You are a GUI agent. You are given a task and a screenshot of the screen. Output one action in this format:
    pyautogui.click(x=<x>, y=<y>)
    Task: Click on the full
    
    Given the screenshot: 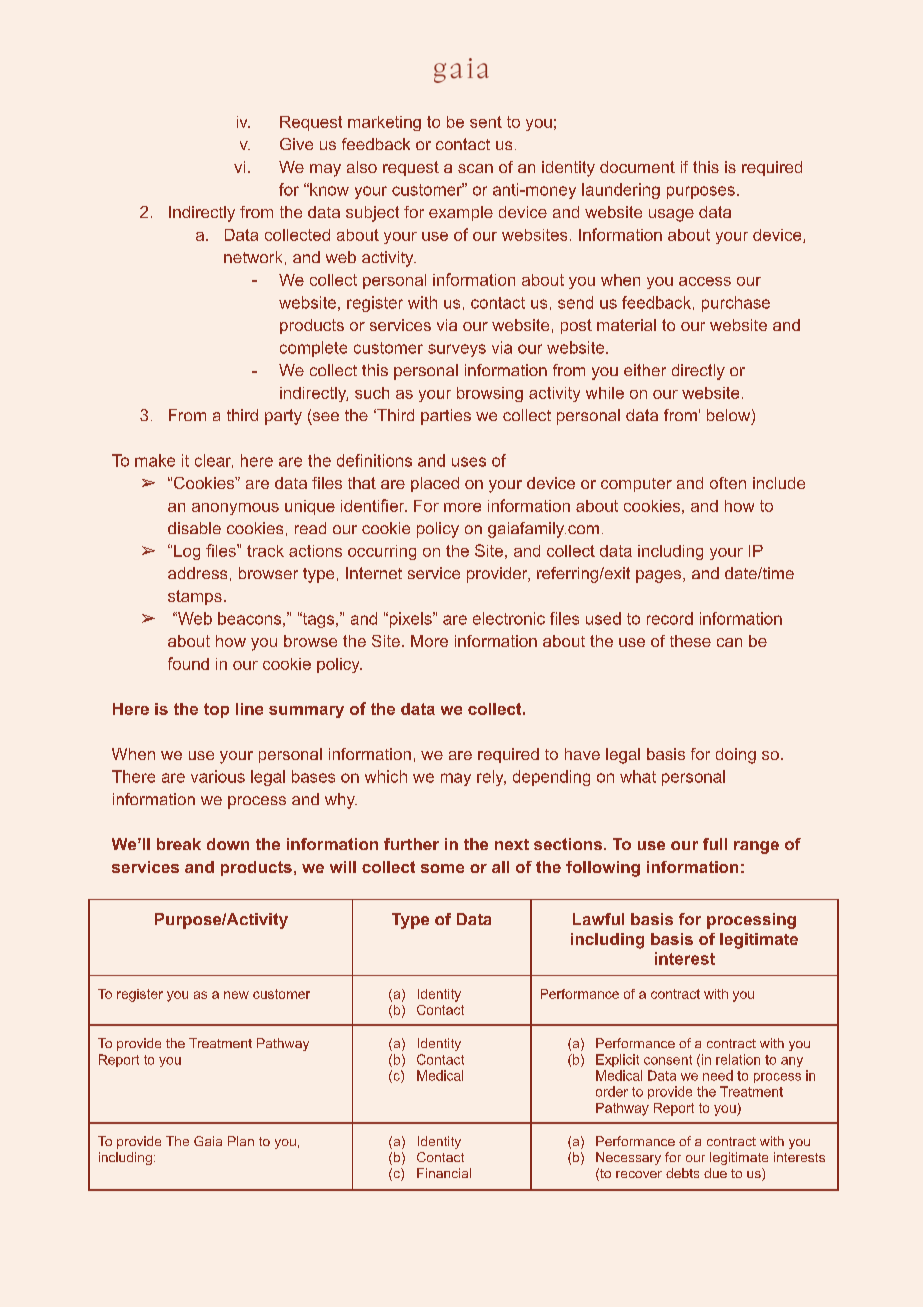 What is the action you would take?
    pyautogui.click(x=715, y=844)
